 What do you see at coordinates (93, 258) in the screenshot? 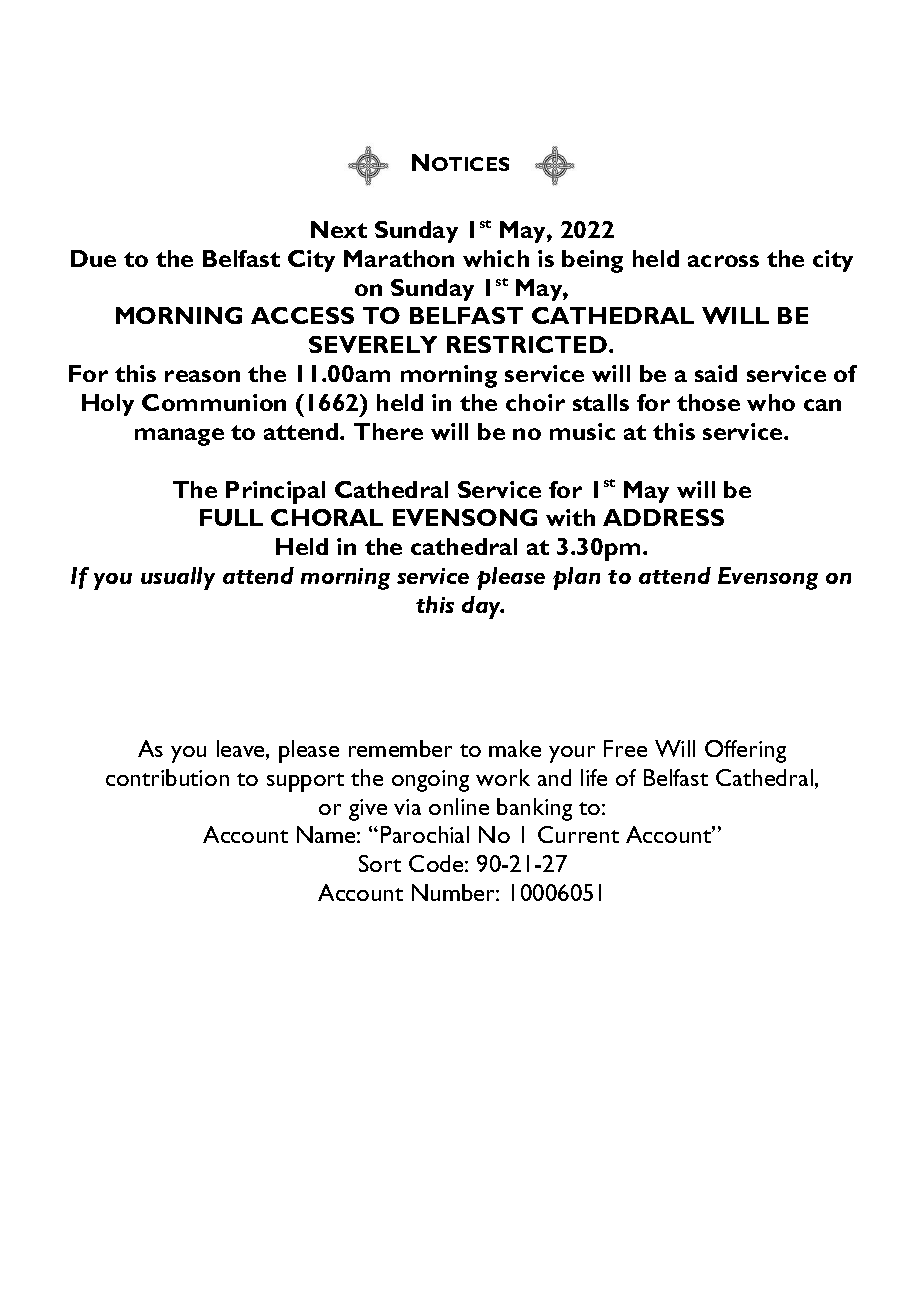
I see `Due` at bounding box center [93, 258].
